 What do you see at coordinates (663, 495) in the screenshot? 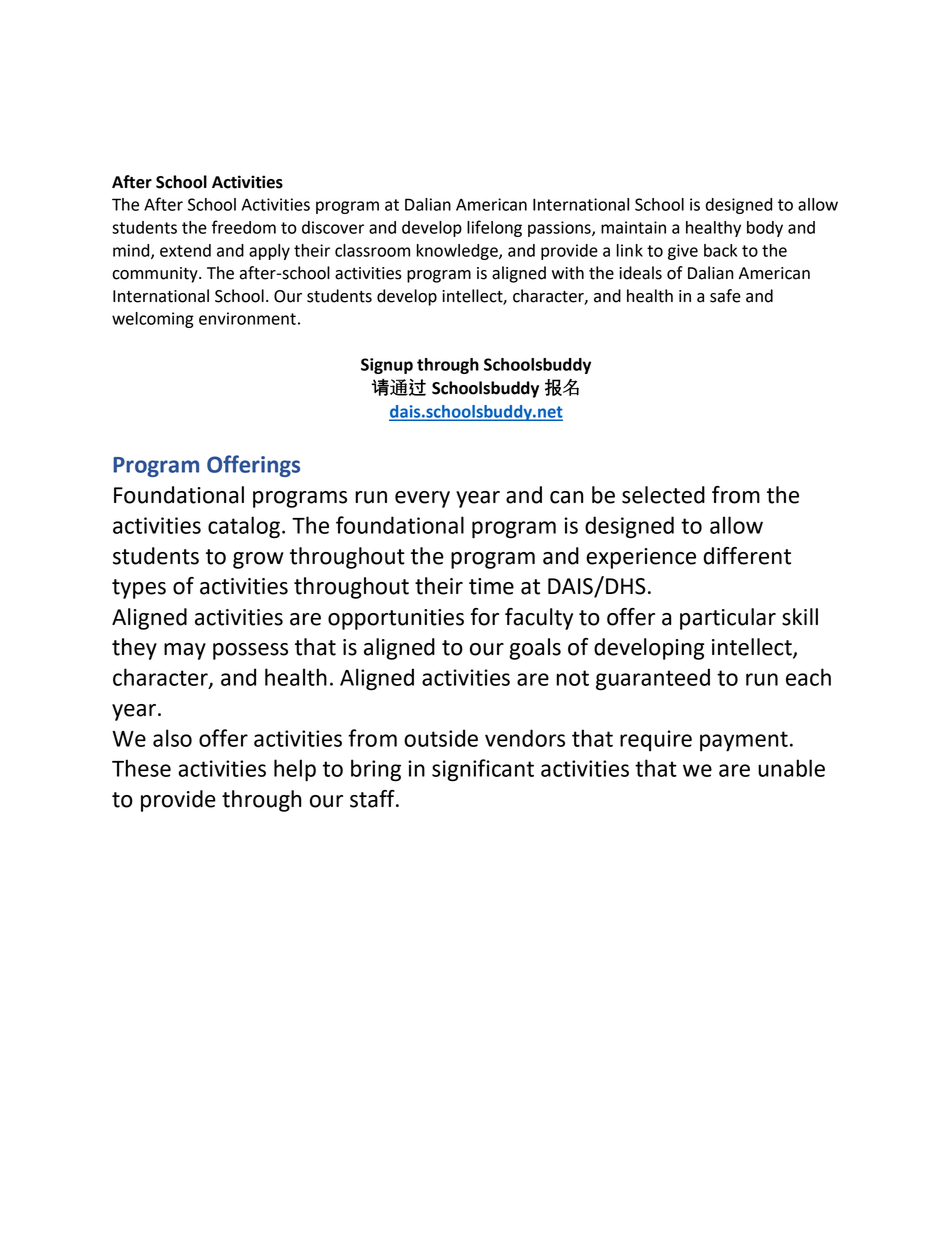
I see `selected` at bounding box center [663, 495].
